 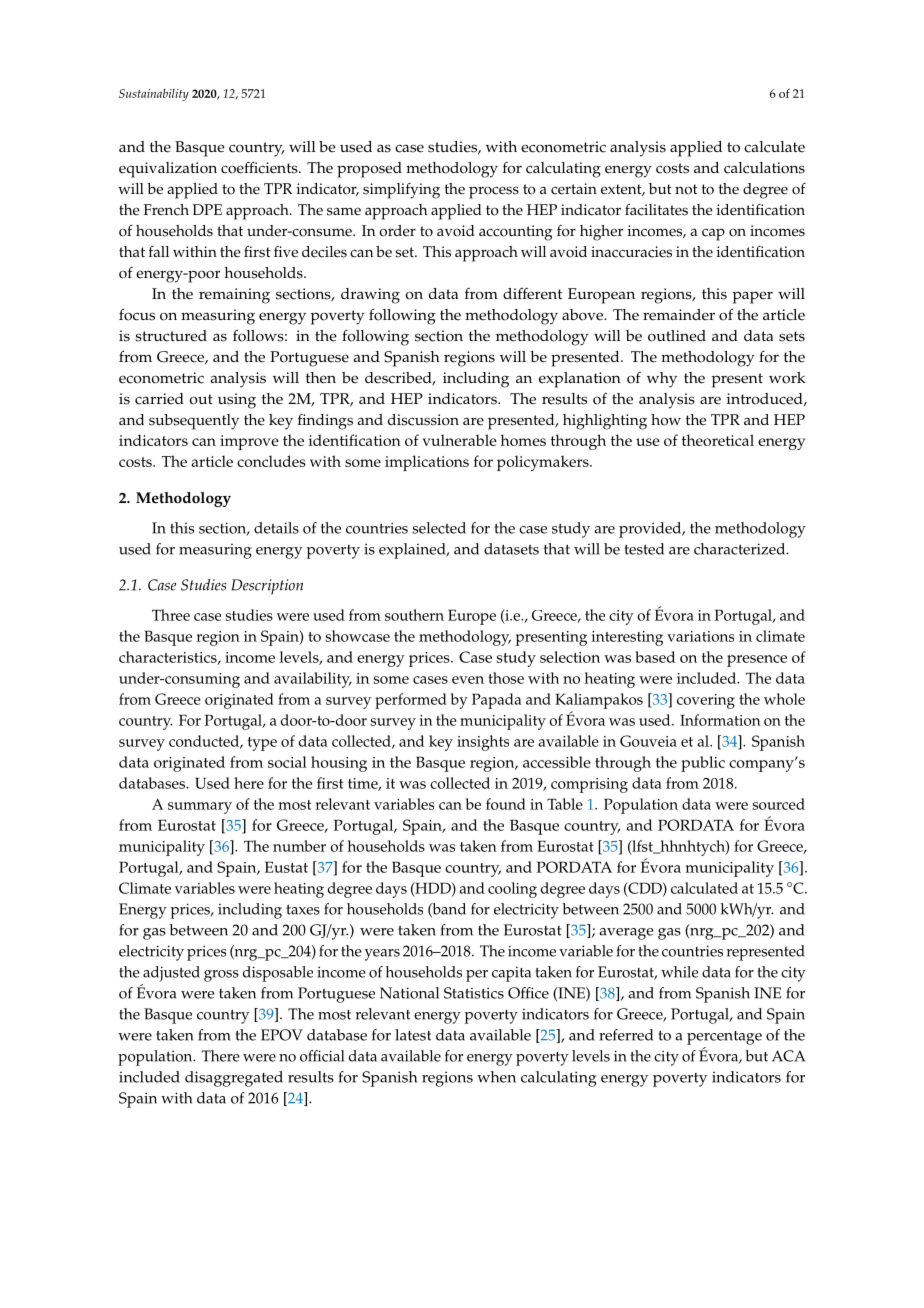 What do you see at coordinates (234, 1079) in the screenshot?
I see `disaggregated` at bounding box center [234, 1079].
